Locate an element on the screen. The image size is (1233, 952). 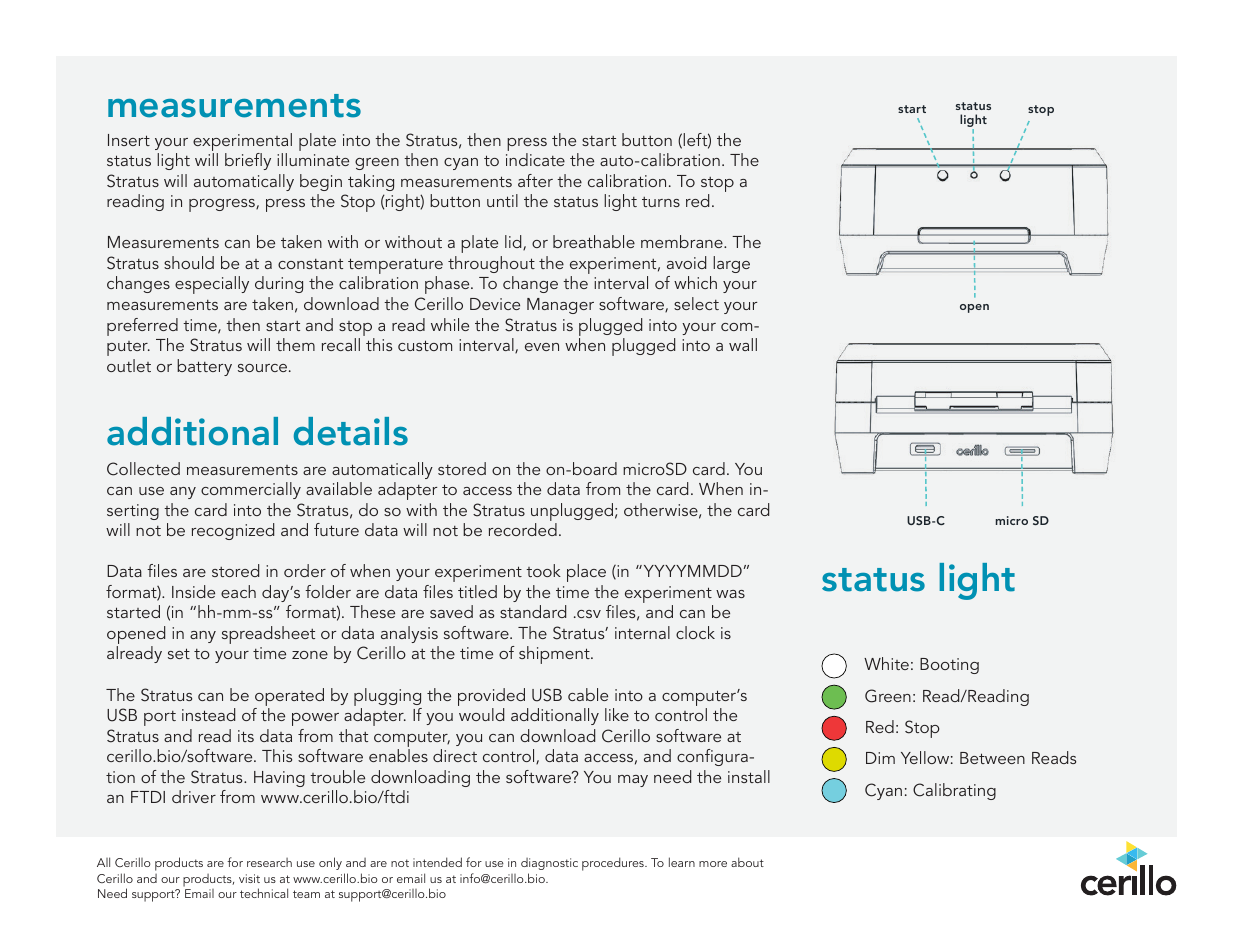
diagnostic is located at coordinates (549, 864).
